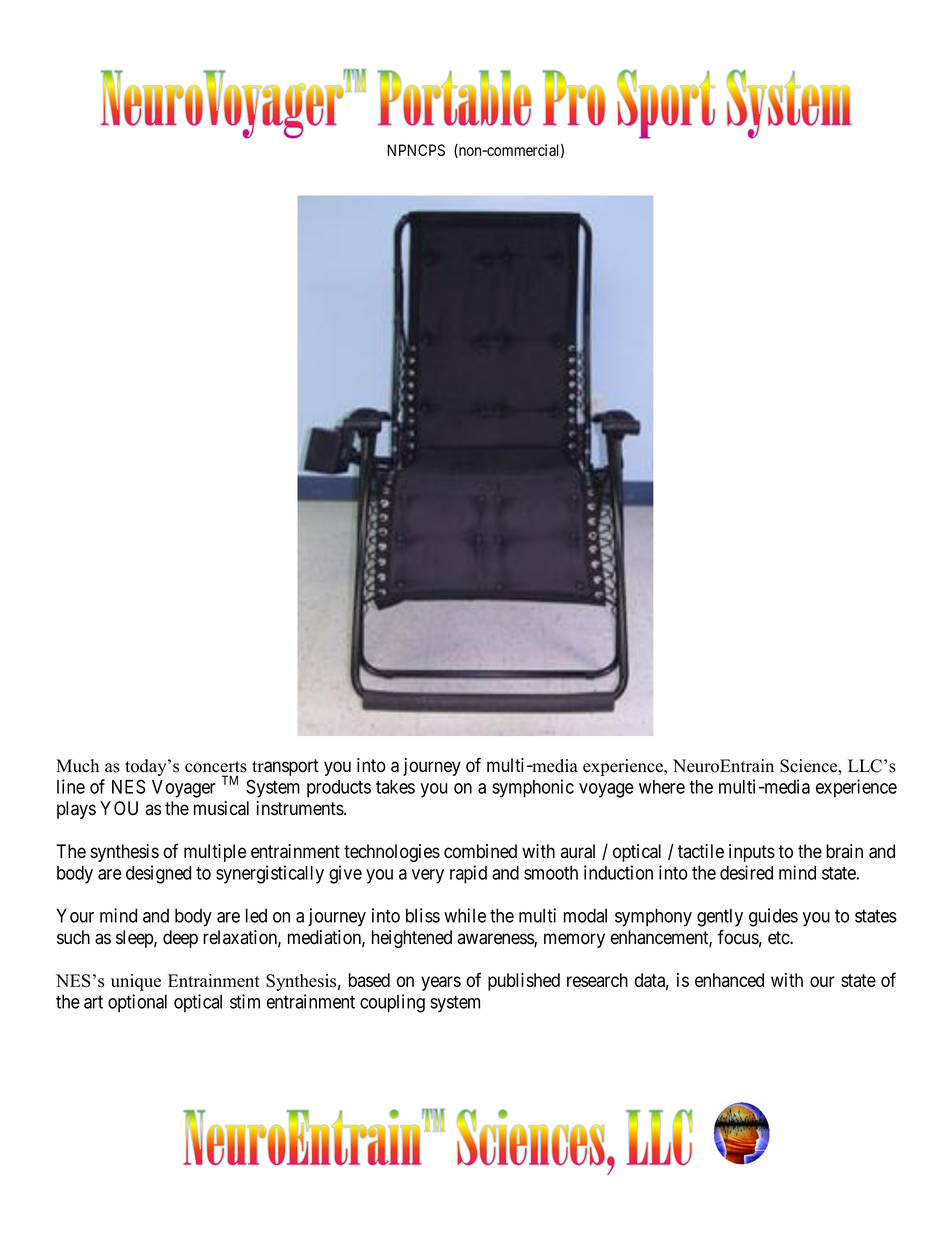  What do you see at coordinates (395, 787) in the image?
I see `takes` at bounding box center [395, 787].
